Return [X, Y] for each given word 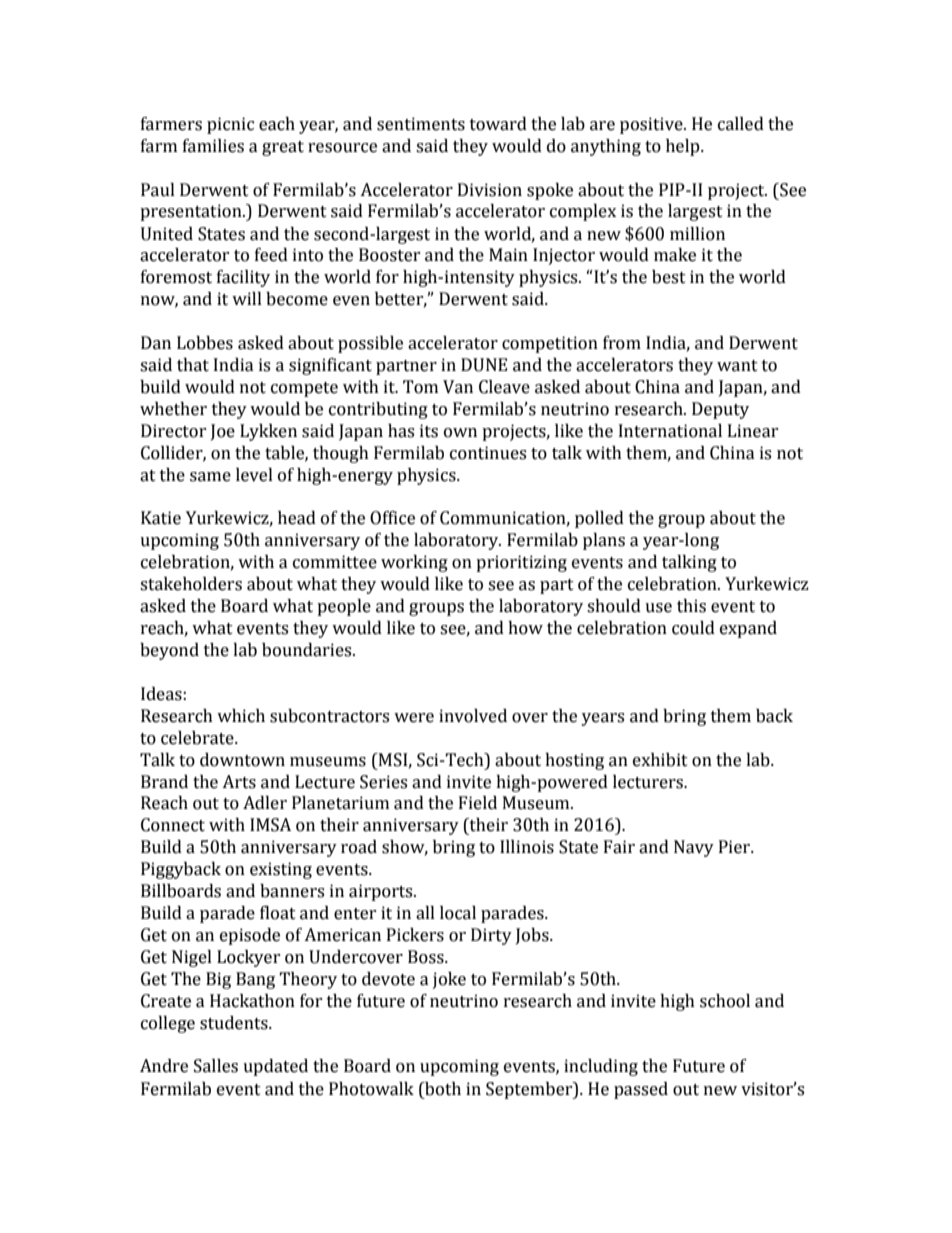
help [684, 147]
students [235, 1023]
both [442, 1089]
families [213, 146]
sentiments [421, 124]
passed [641, 1090]
